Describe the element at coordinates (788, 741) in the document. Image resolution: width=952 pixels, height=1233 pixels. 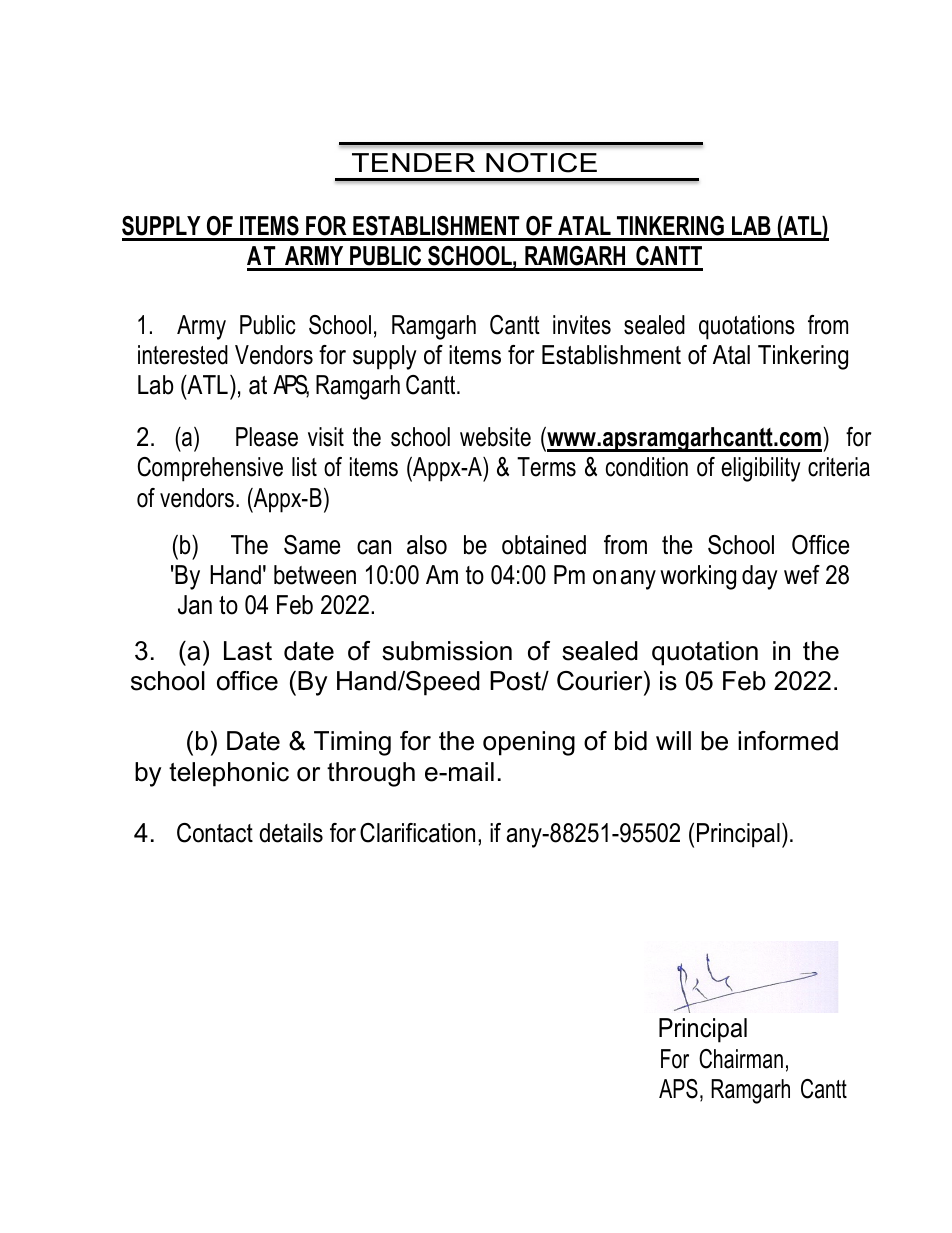
I see `informed` at that location.
